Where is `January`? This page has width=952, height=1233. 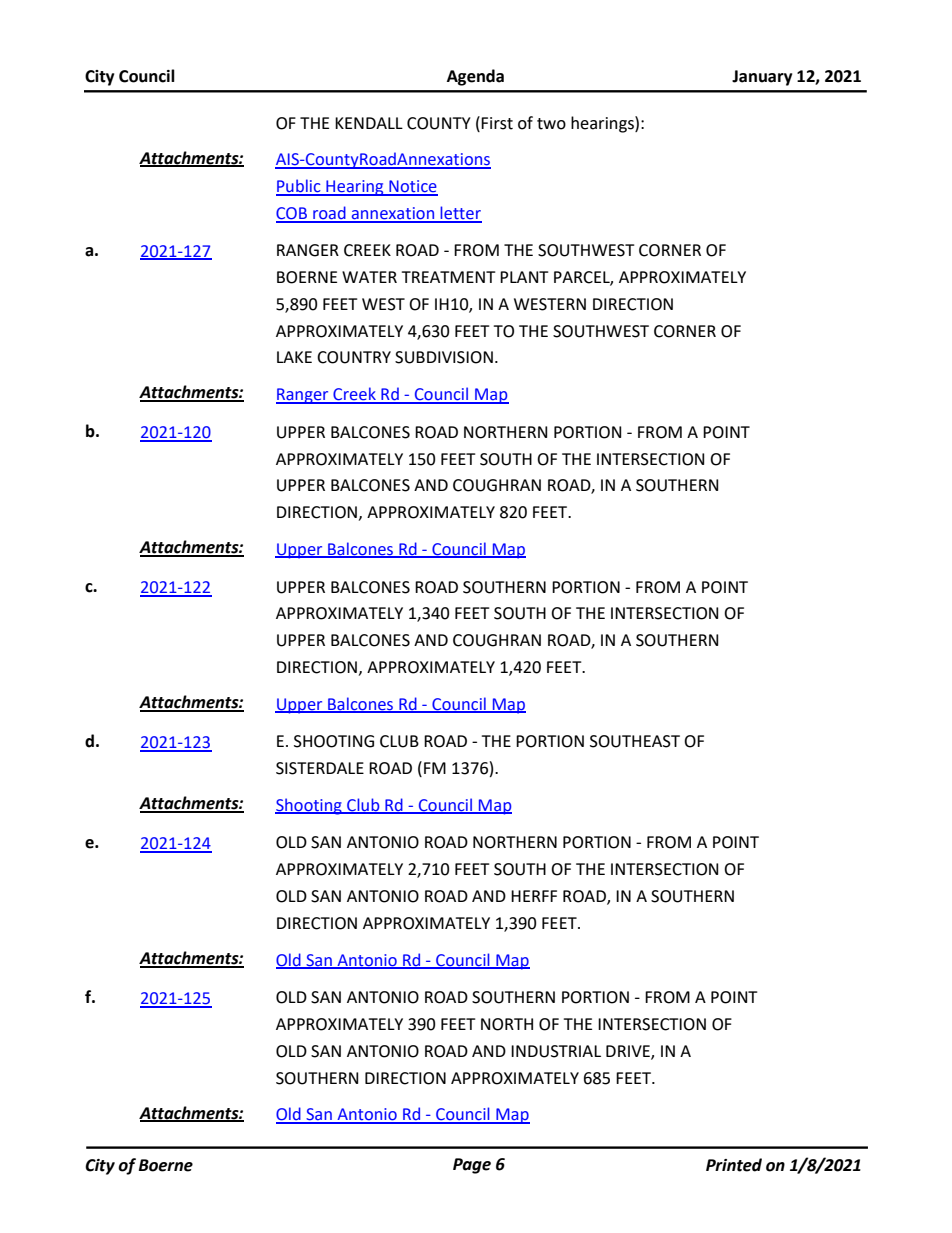 January is located at coordinates (762, 78).
